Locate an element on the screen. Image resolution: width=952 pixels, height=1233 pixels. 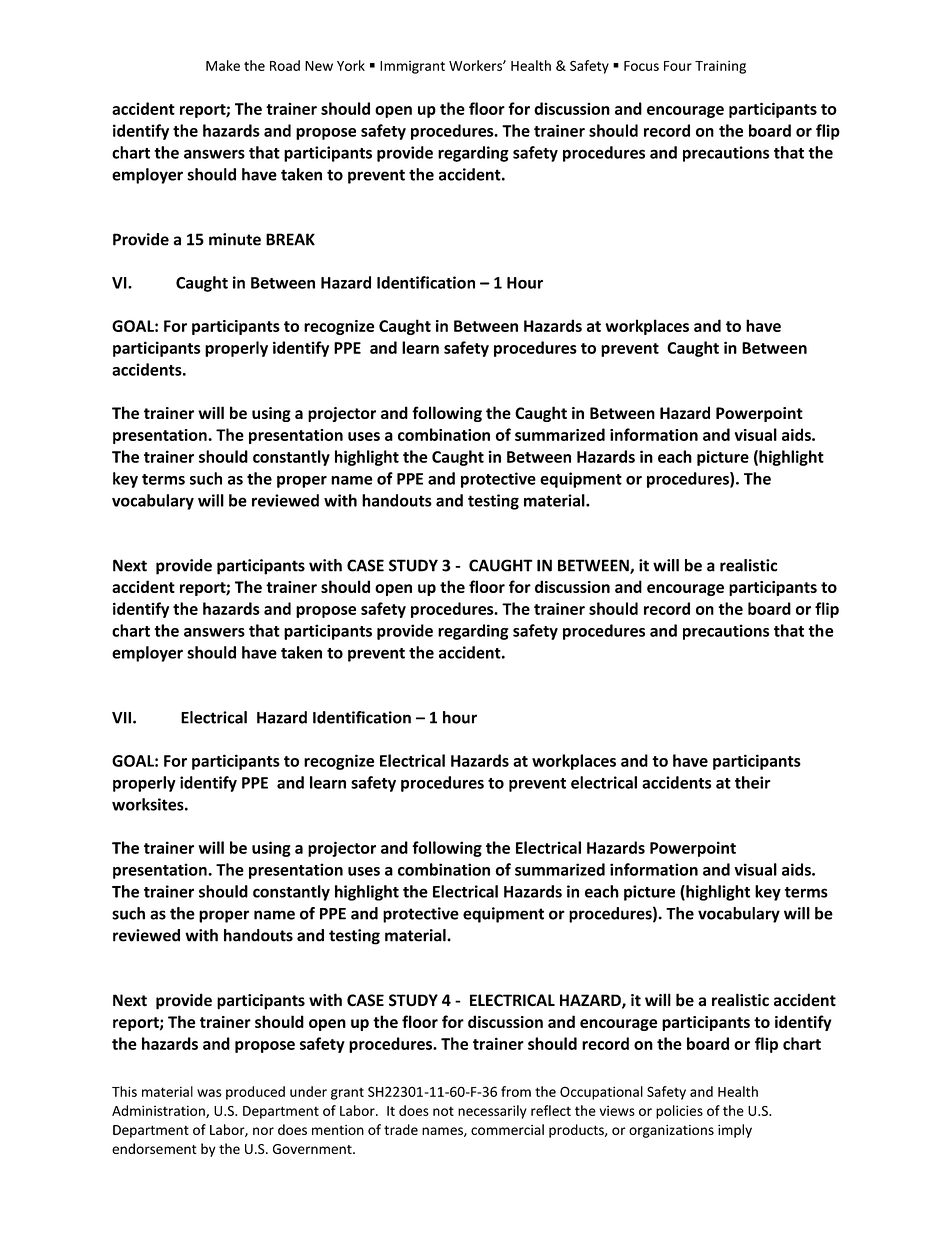
from is located at coordinates (516, 1091).
